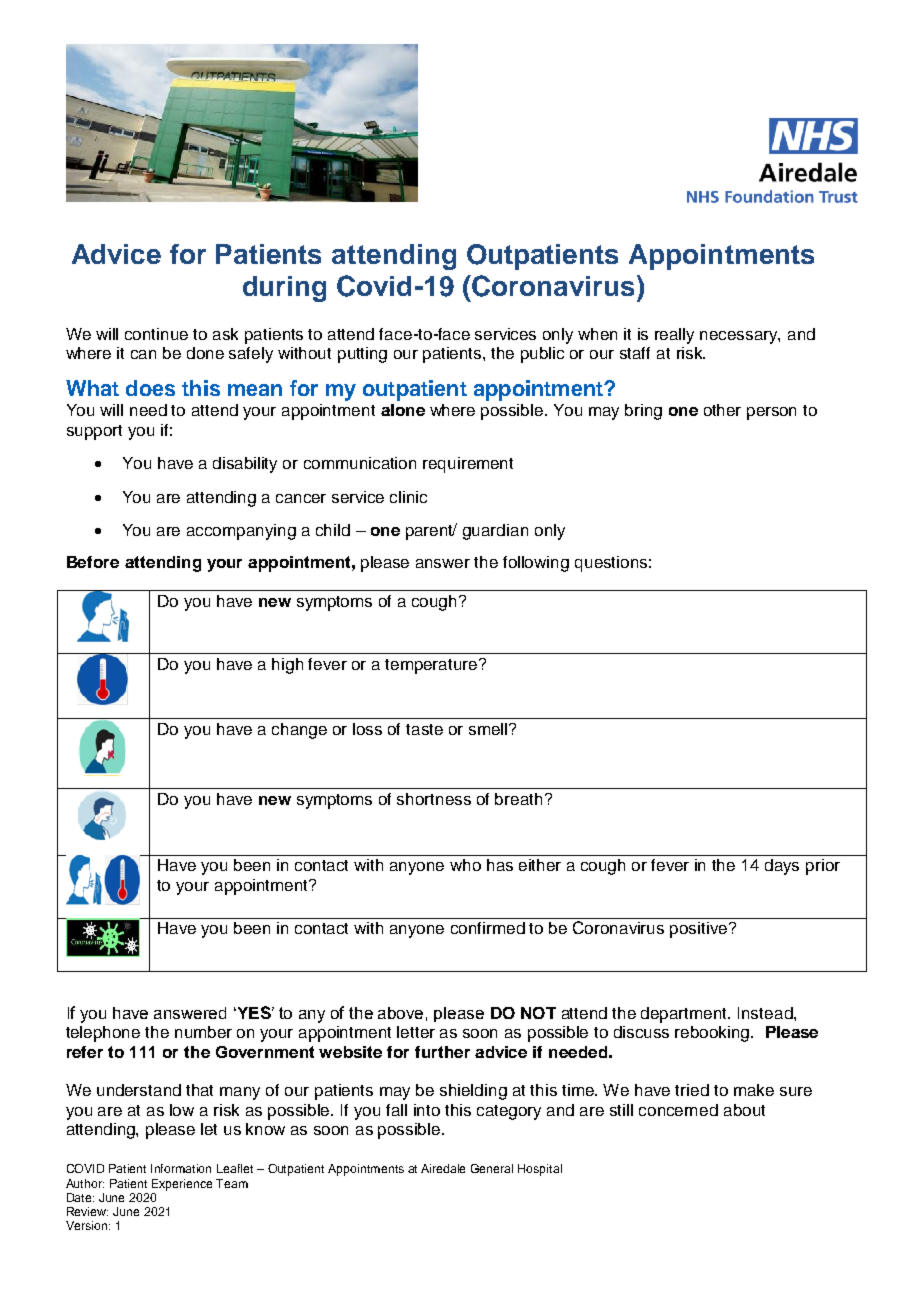 This screenshot has width=924, height=1308. I want to click on about, so click(744, 1110).
